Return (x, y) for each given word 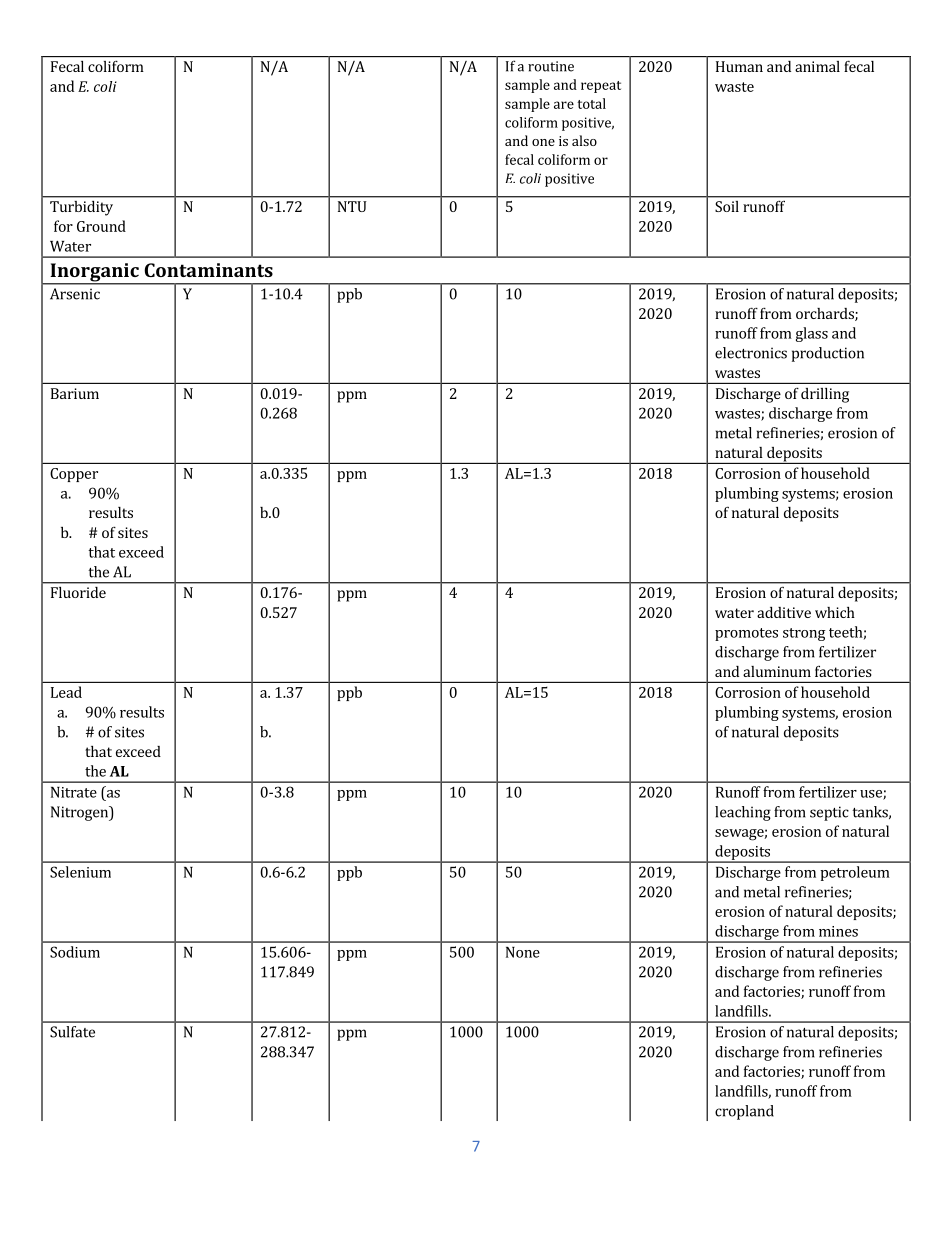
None (523, 952)
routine (551, 66)
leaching (743, 813)
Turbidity (81, 208)
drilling (825, 395)
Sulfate (72, 1032)
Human (739, 66)
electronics (751, 353)
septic (829, 813)
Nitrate (74, 792)
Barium (75, 393)
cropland (744, 1112)
